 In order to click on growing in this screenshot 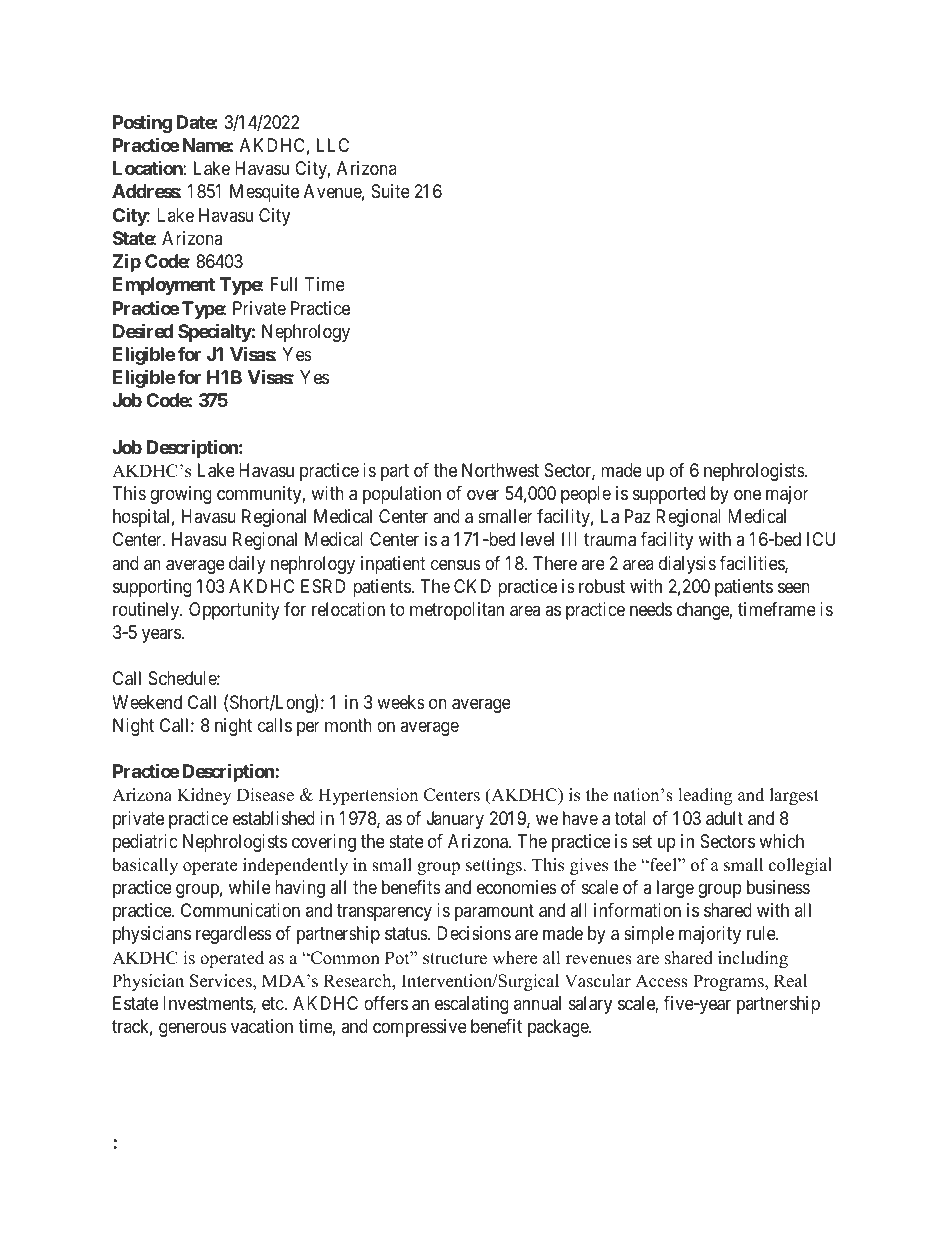, I will do `click(181, 495)`.
